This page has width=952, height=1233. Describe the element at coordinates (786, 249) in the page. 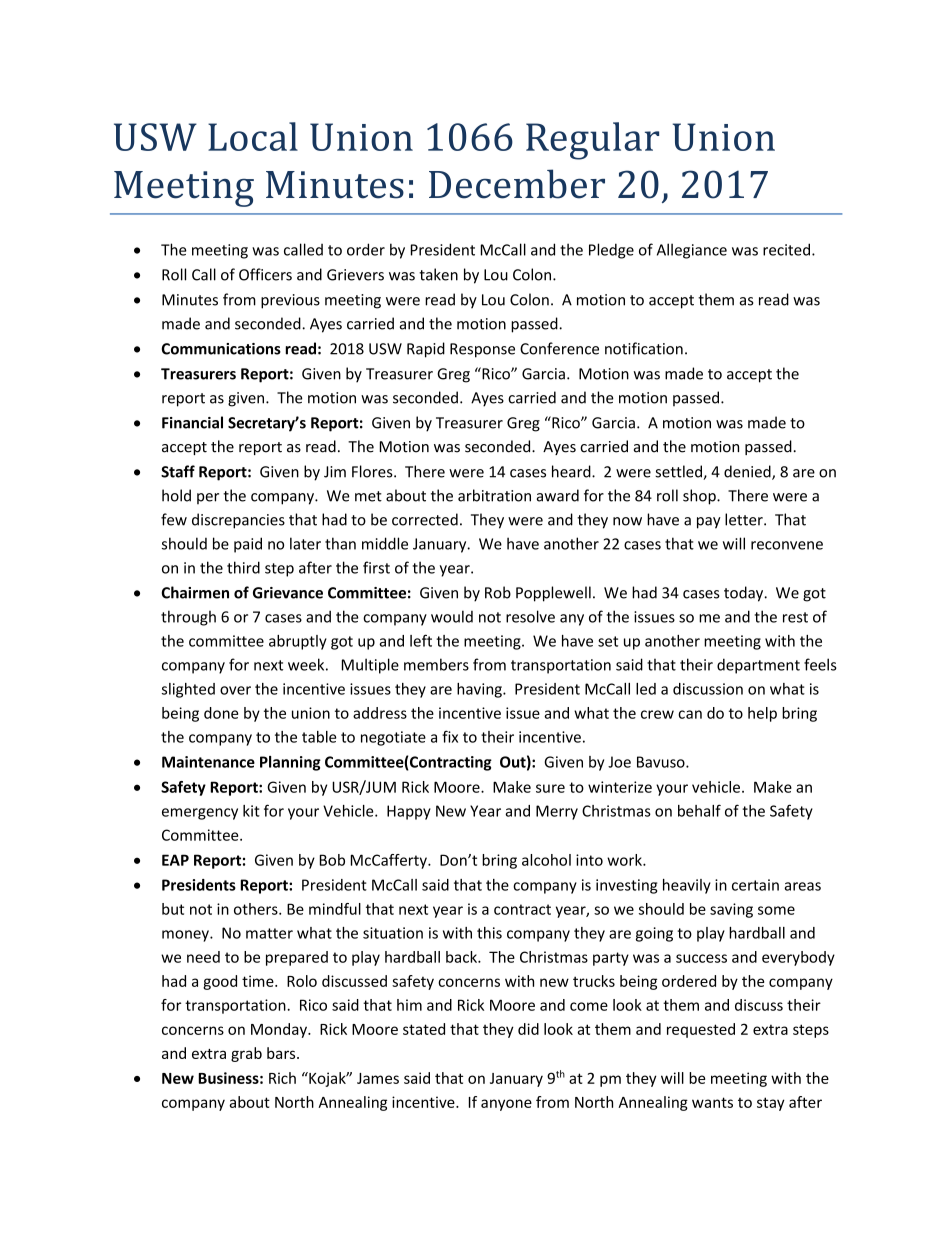

I see `recited` at that location.
